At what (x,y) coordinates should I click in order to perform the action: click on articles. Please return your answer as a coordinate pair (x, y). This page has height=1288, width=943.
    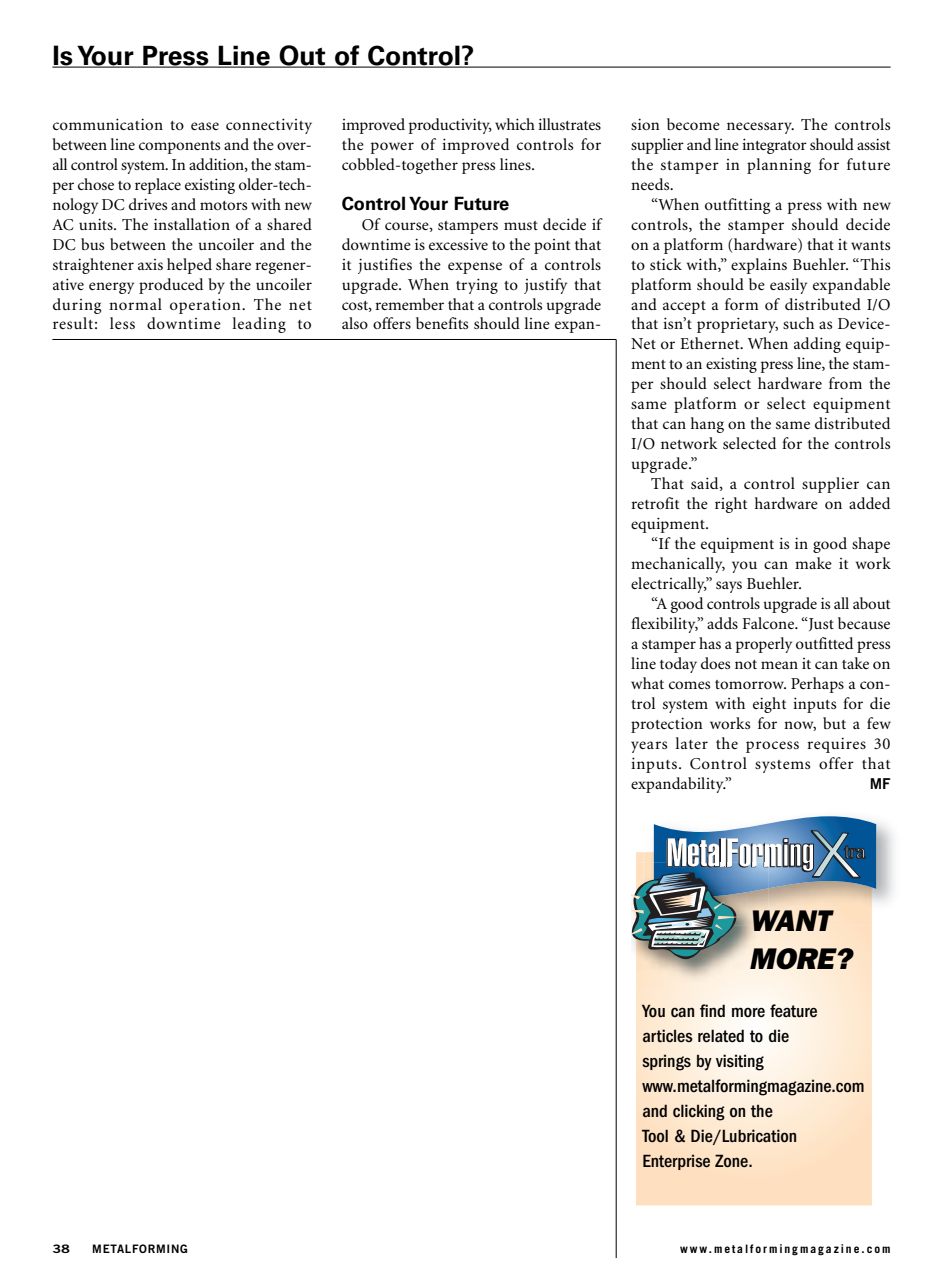
    Looking at the image, I should click on (668, 1036).
